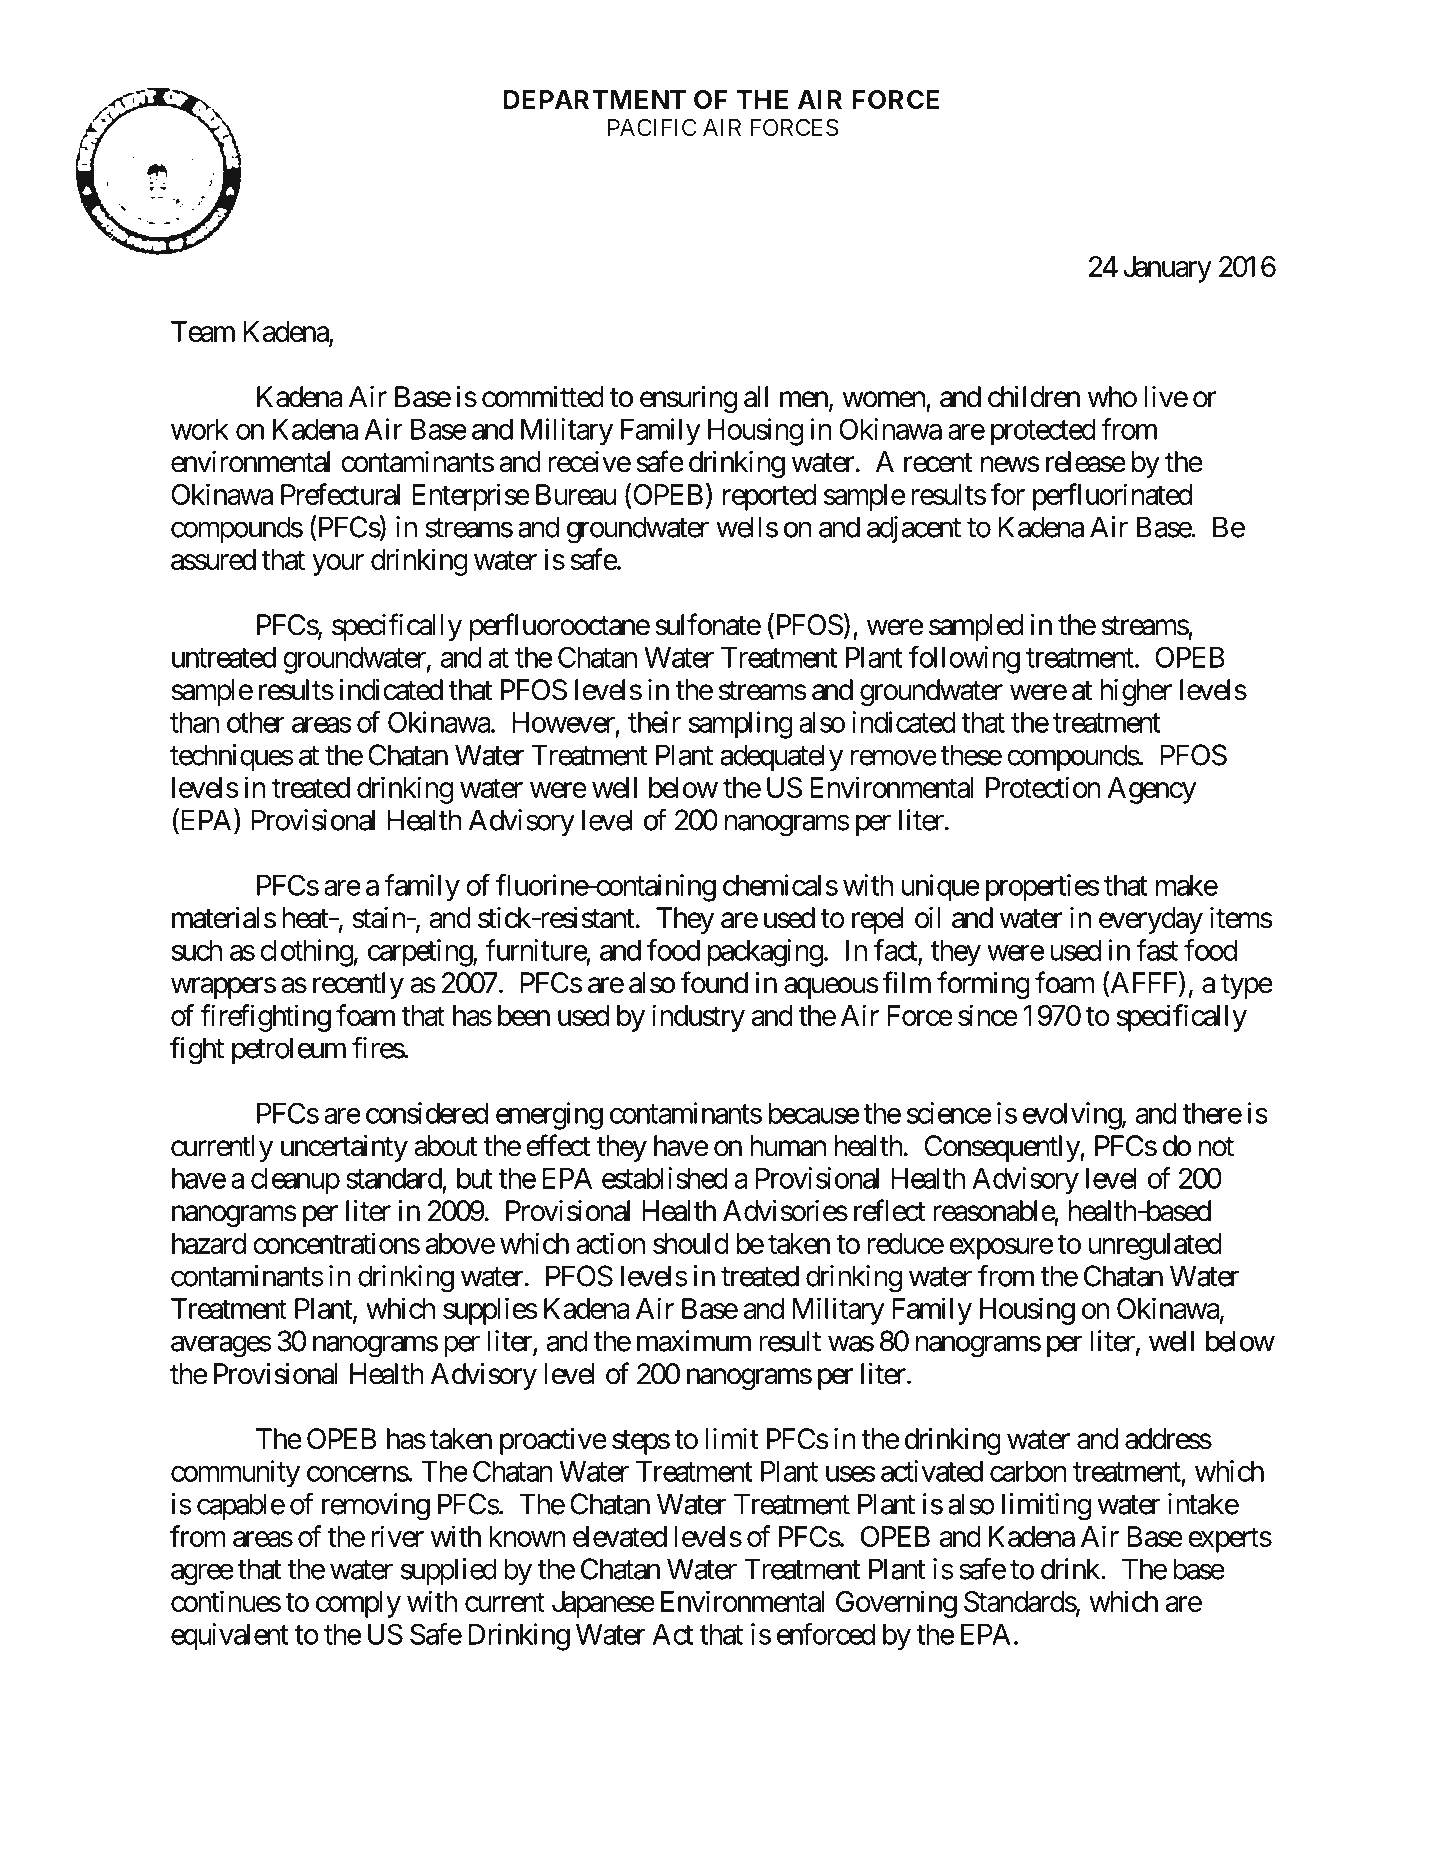 Image resolution: width=1444 pixels, height=1869 pixels. Describe the element at coordinates (652, 127) in the page. I see `PACIFIC` at that location.
